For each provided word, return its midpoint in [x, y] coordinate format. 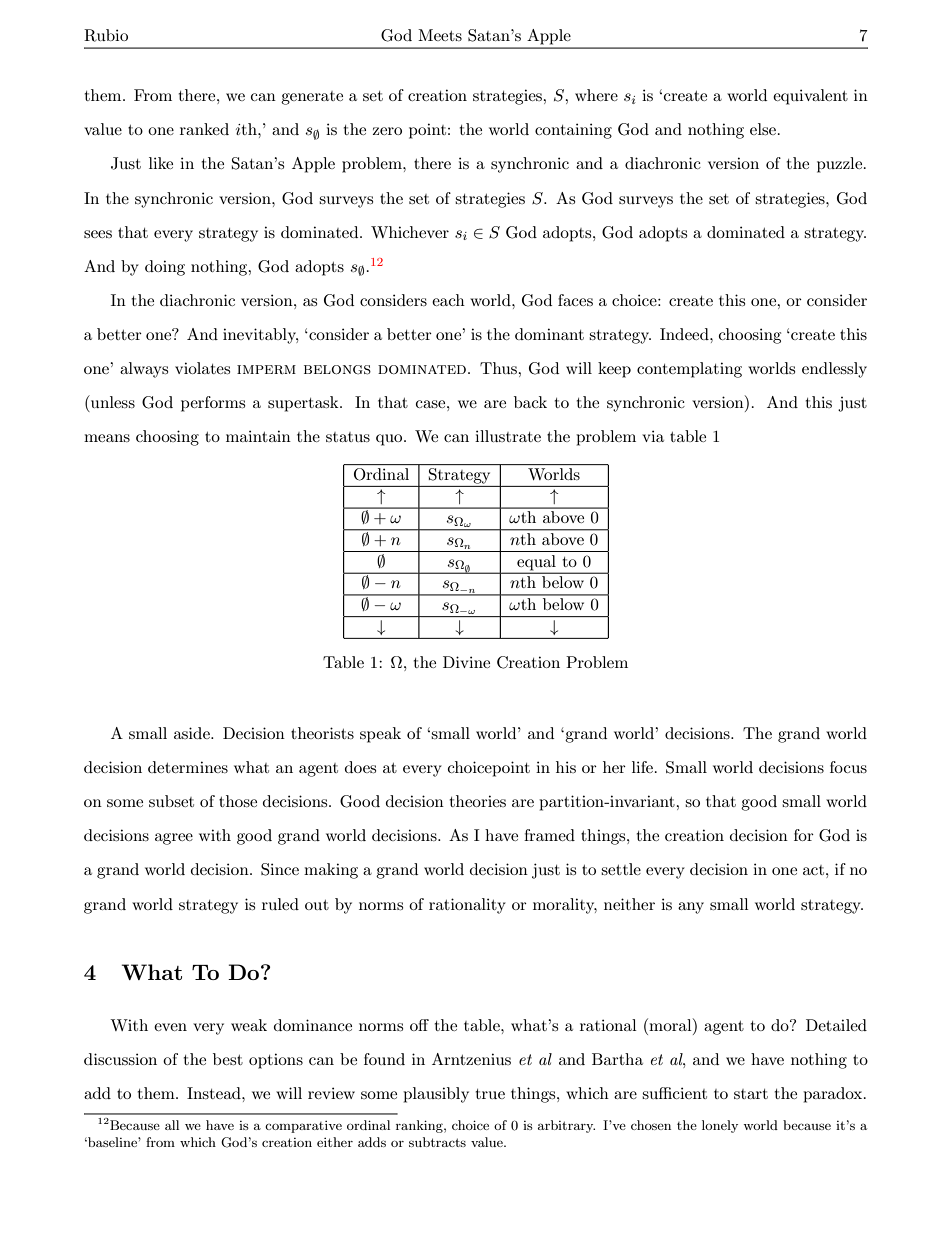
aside [193, 733]
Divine [466, 662]
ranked [204, 129]
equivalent [810, 97]
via [653, 436]
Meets [440, 35]
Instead [215, 1093]
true [490, 1094]
